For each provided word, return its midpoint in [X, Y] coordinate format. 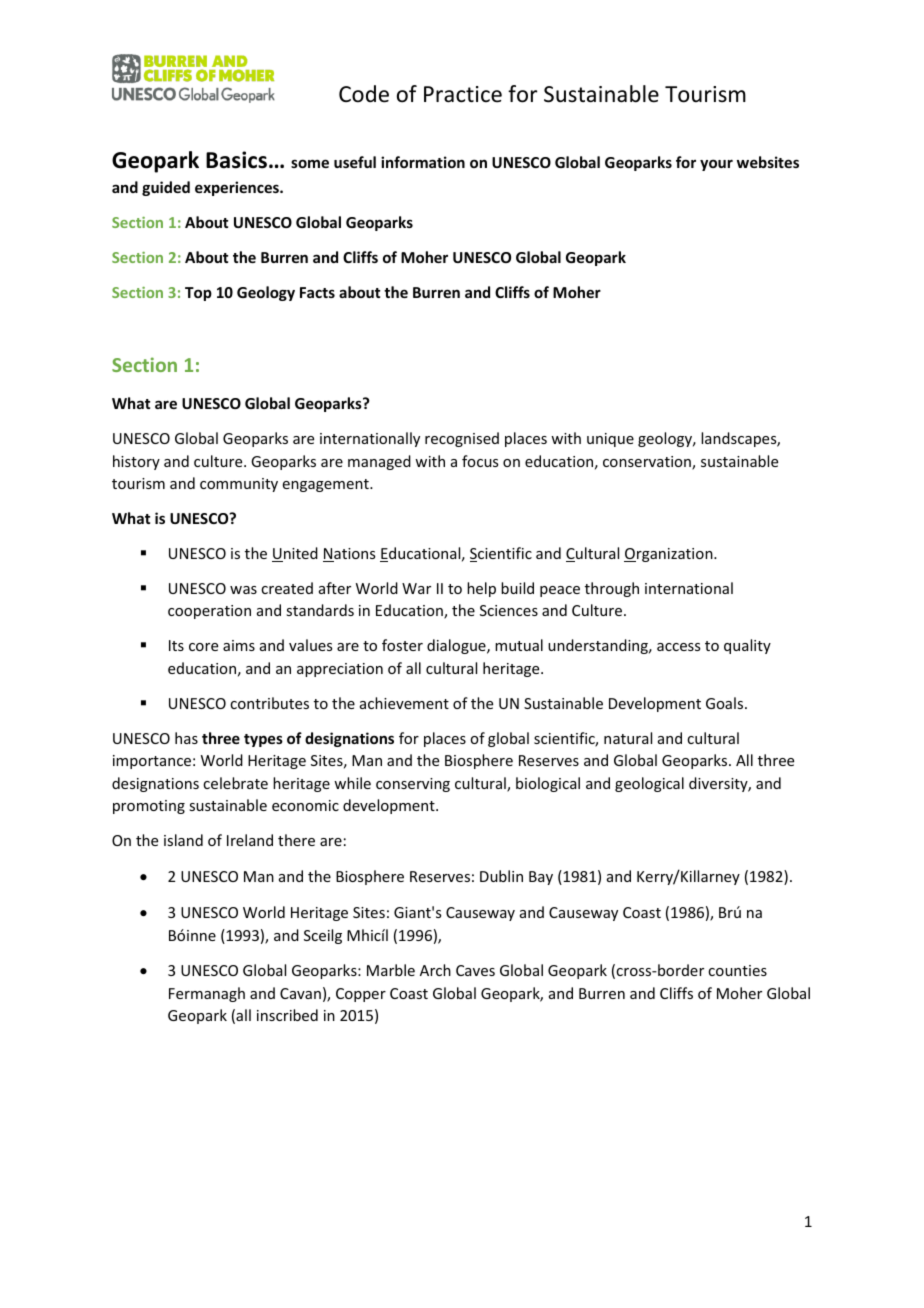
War [416, 588]
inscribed [287, 1015]
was [243, 590]
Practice [463, 94]
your [716, 165]
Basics [236, 160]
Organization [669, 555]
